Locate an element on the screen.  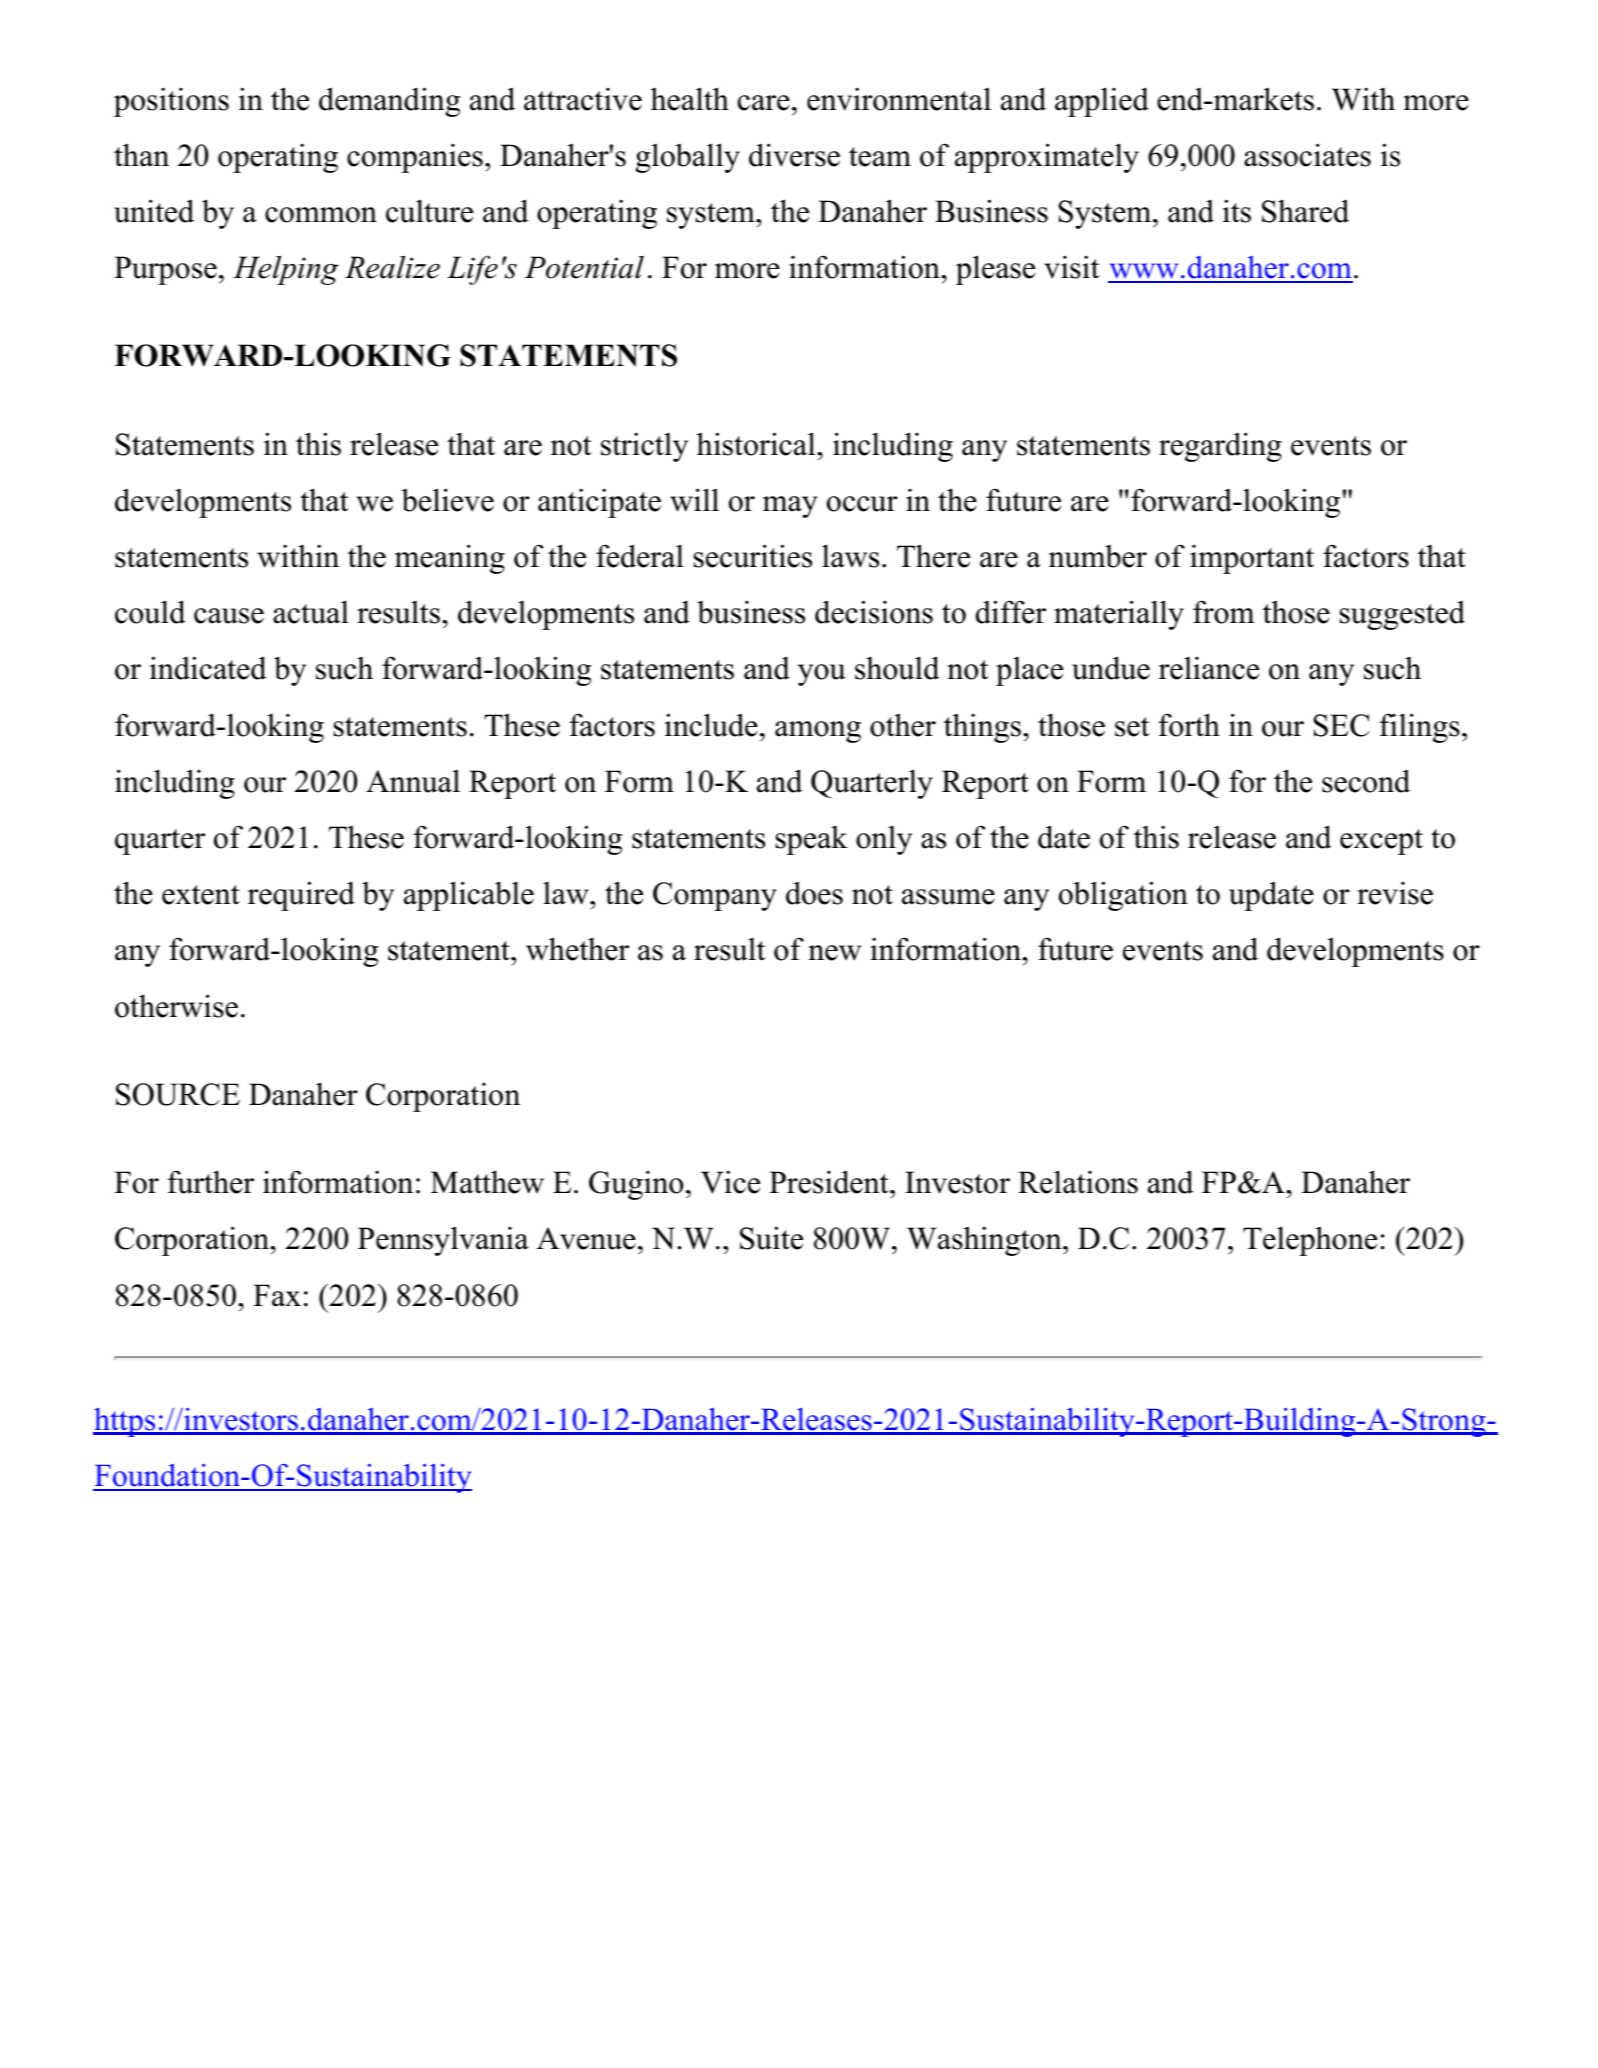
may is located at coordinates (790, 507).
